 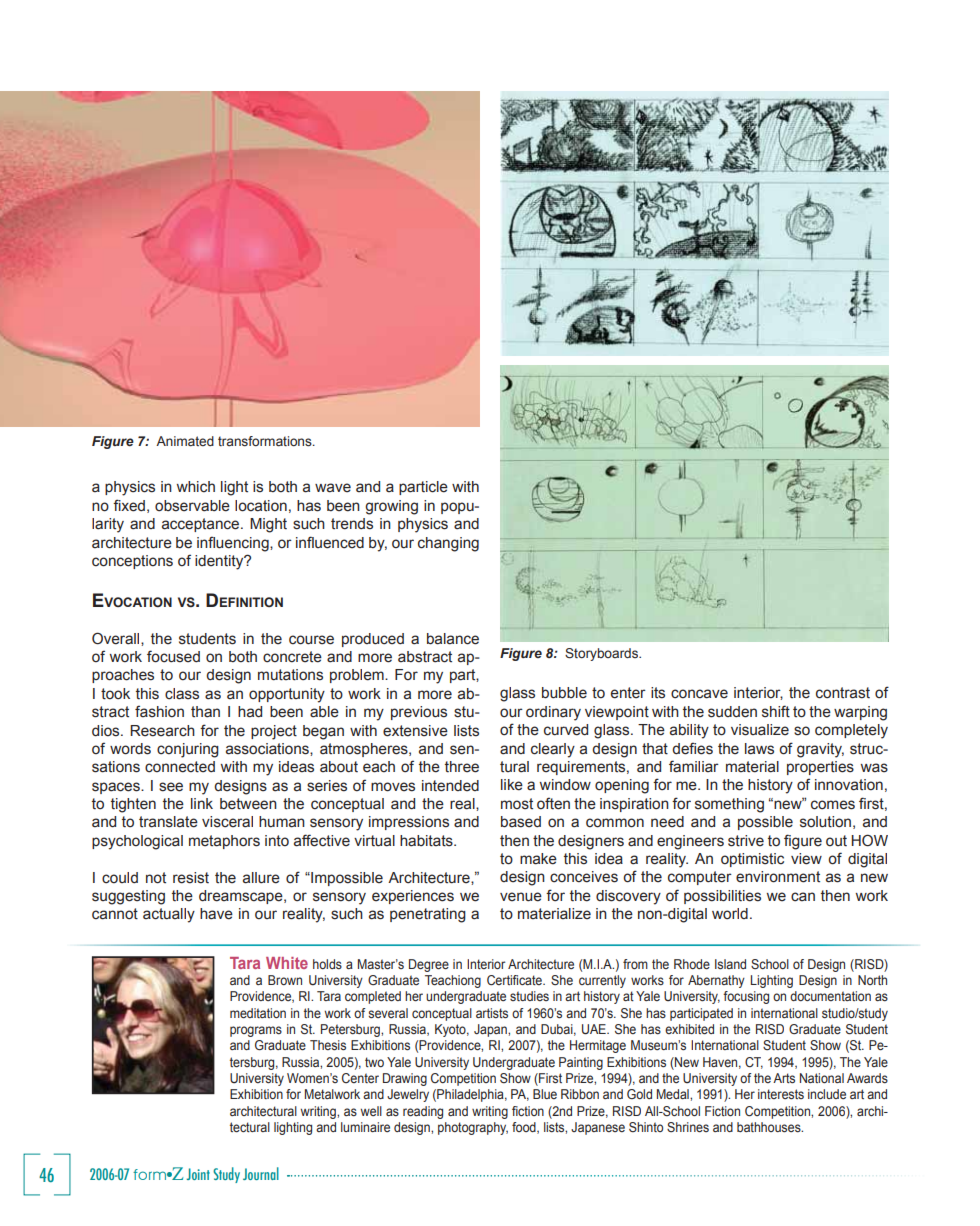 I want to click on Joint, so click(x=198, y=1174).
